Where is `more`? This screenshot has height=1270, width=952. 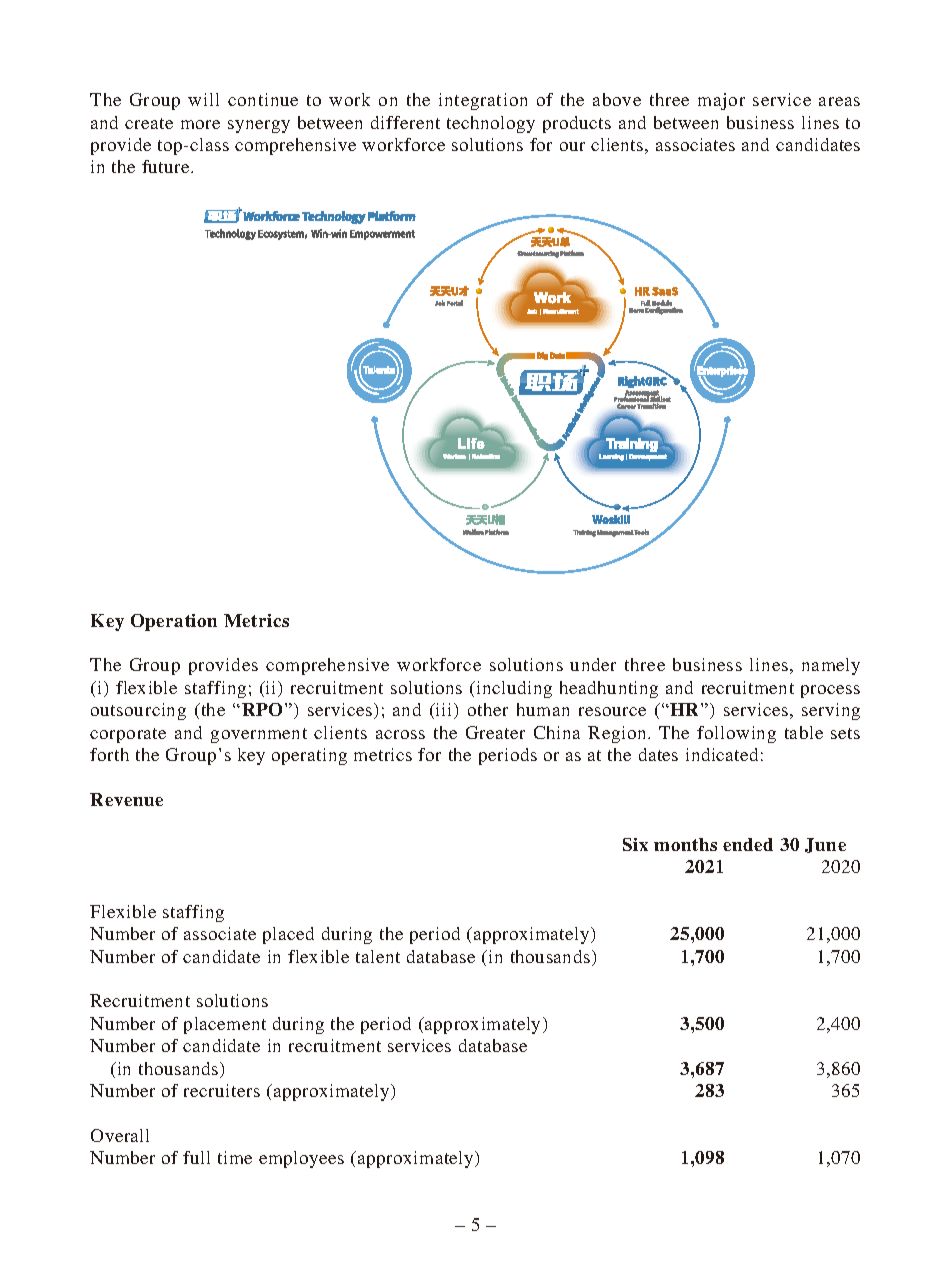 more is located at coordinates (200, 124).
